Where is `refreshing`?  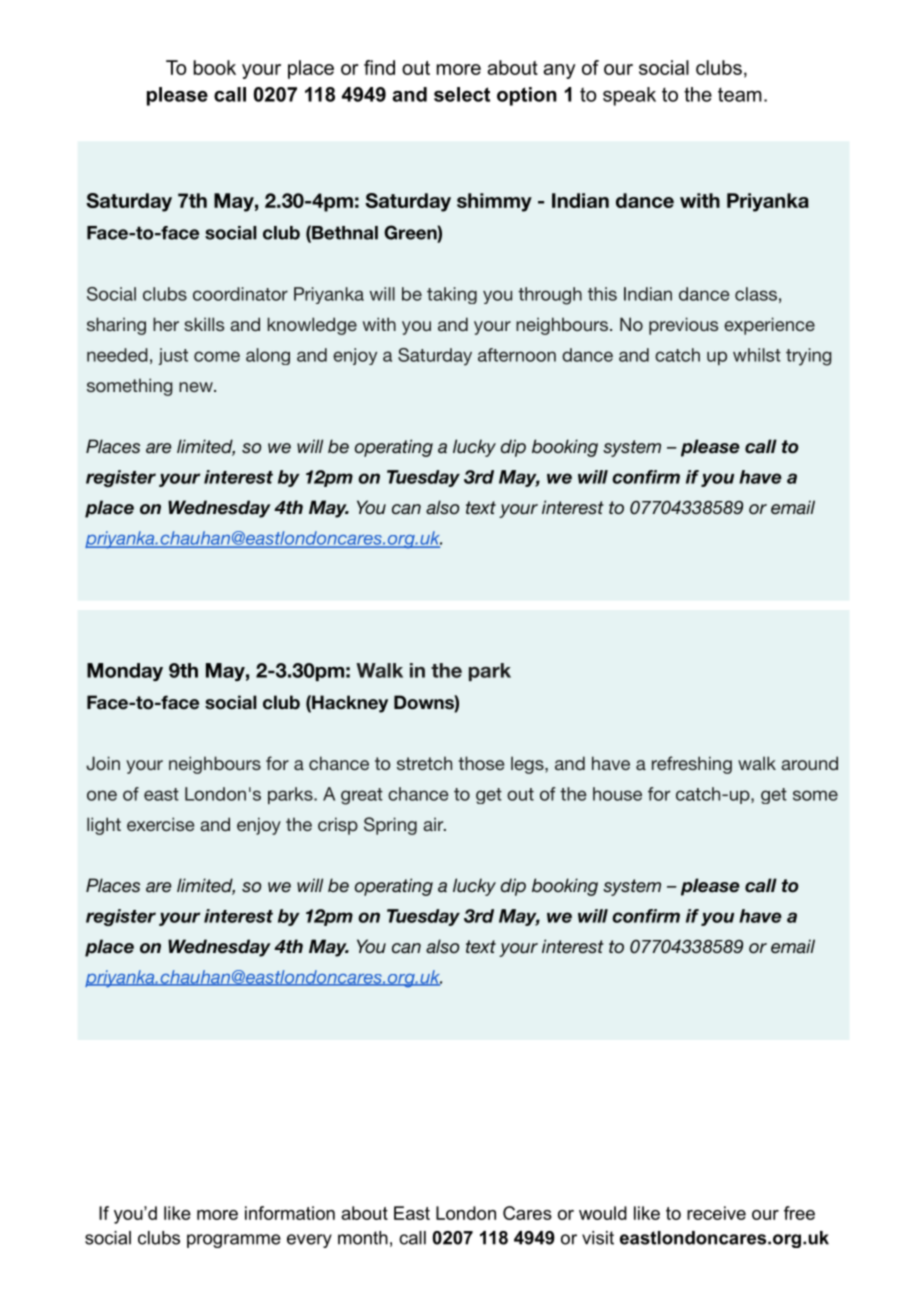 refreshing is located at coordinates (692, 765).
